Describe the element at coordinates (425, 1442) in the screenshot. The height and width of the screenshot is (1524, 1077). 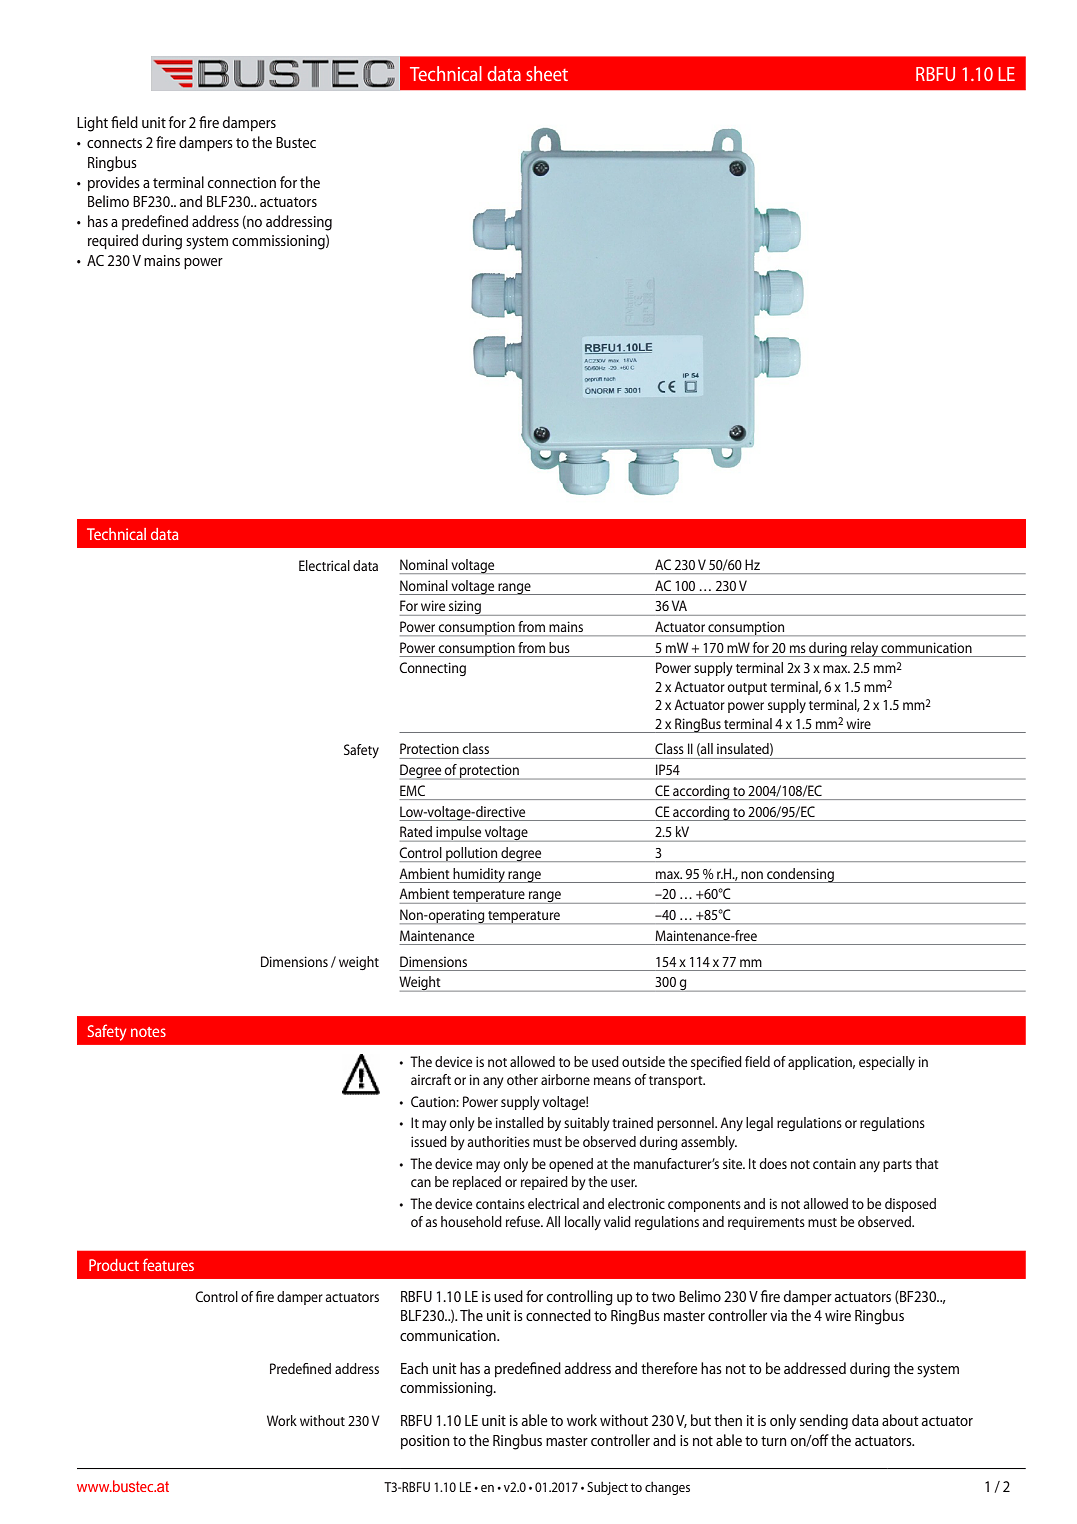
I see `position` at that location.
